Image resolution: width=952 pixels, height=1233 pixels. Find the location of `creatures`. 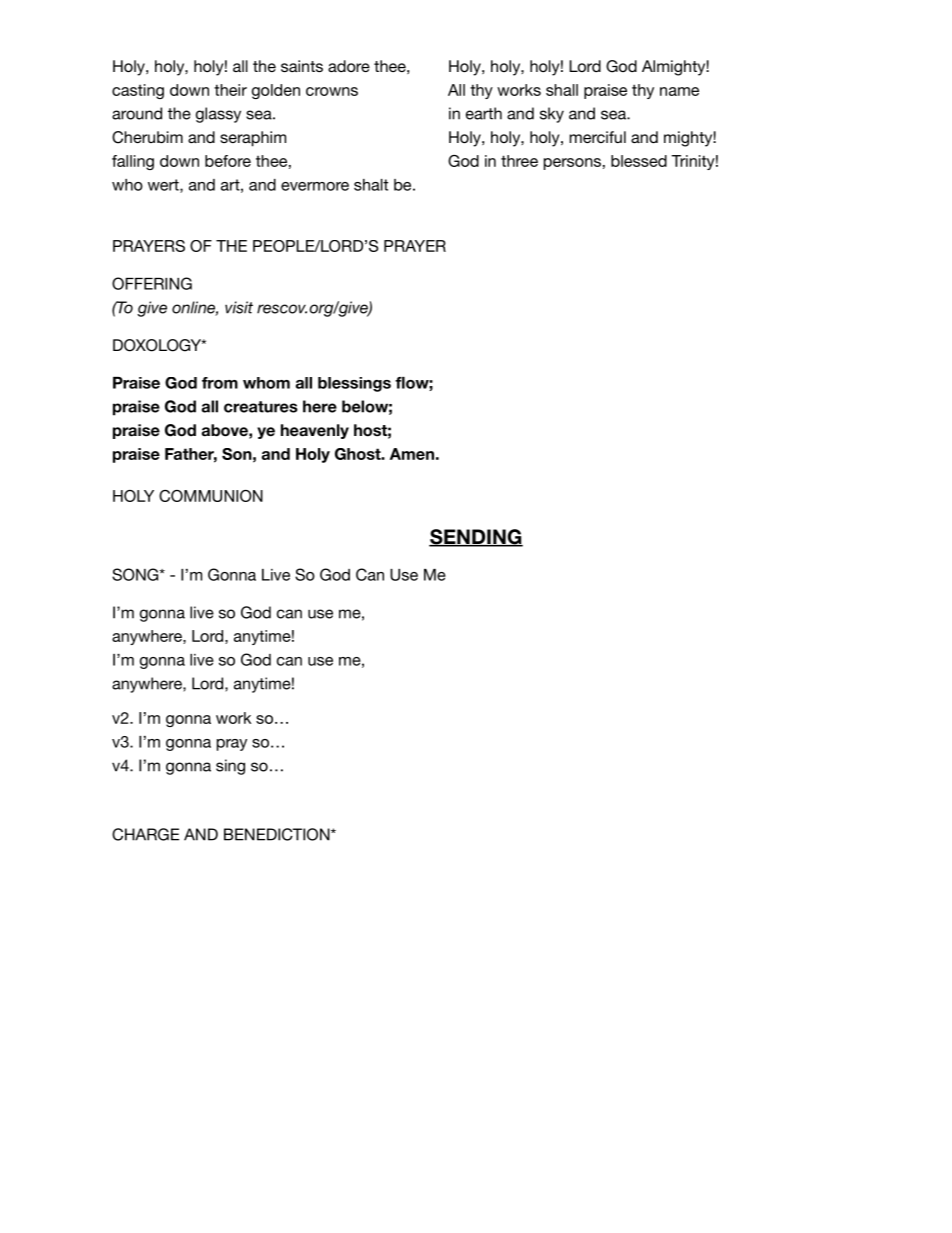

creatures is located at coordinates (261, 407).
